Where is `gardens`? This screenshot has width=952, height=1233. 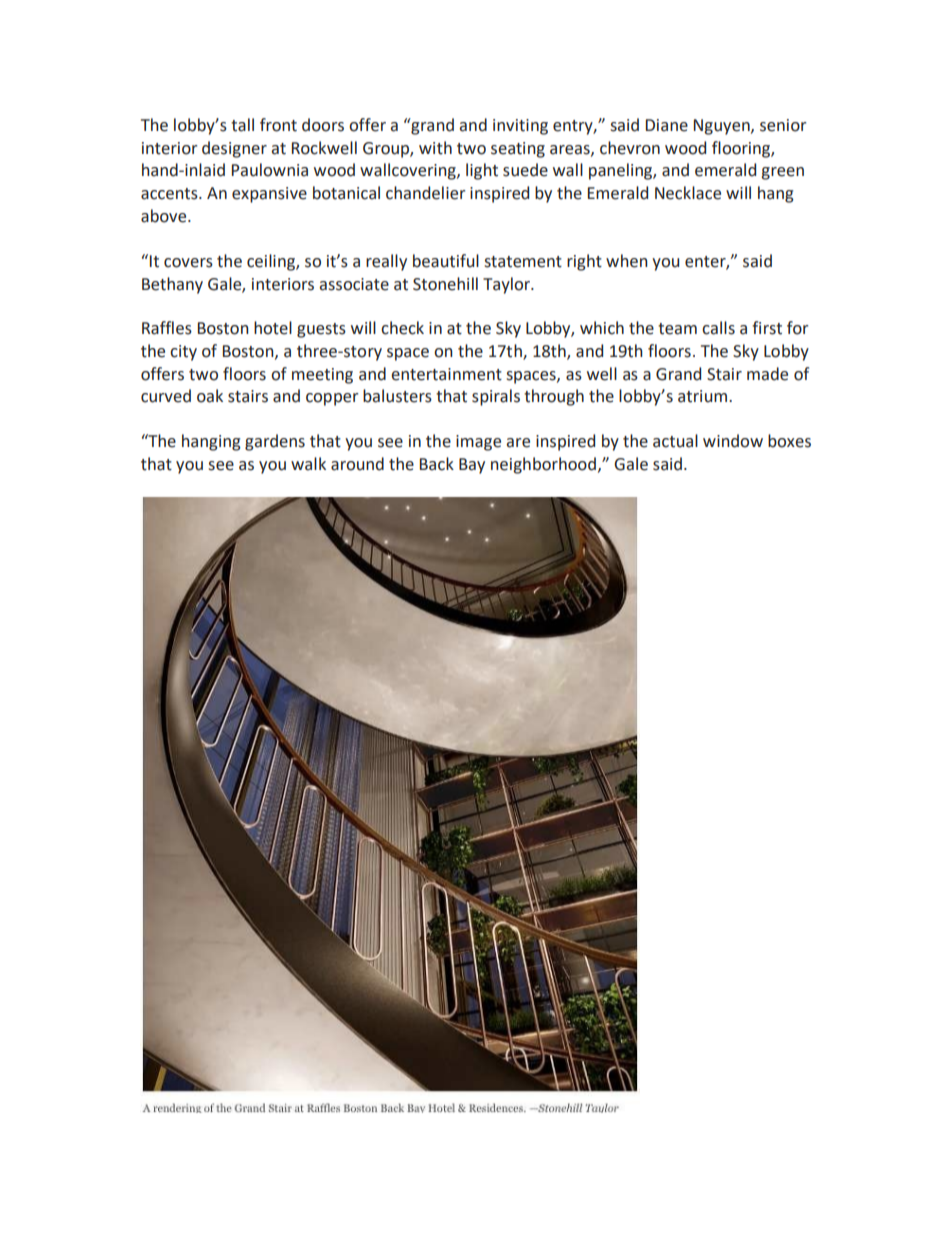 gardens is located at coordinates (275, 442).
